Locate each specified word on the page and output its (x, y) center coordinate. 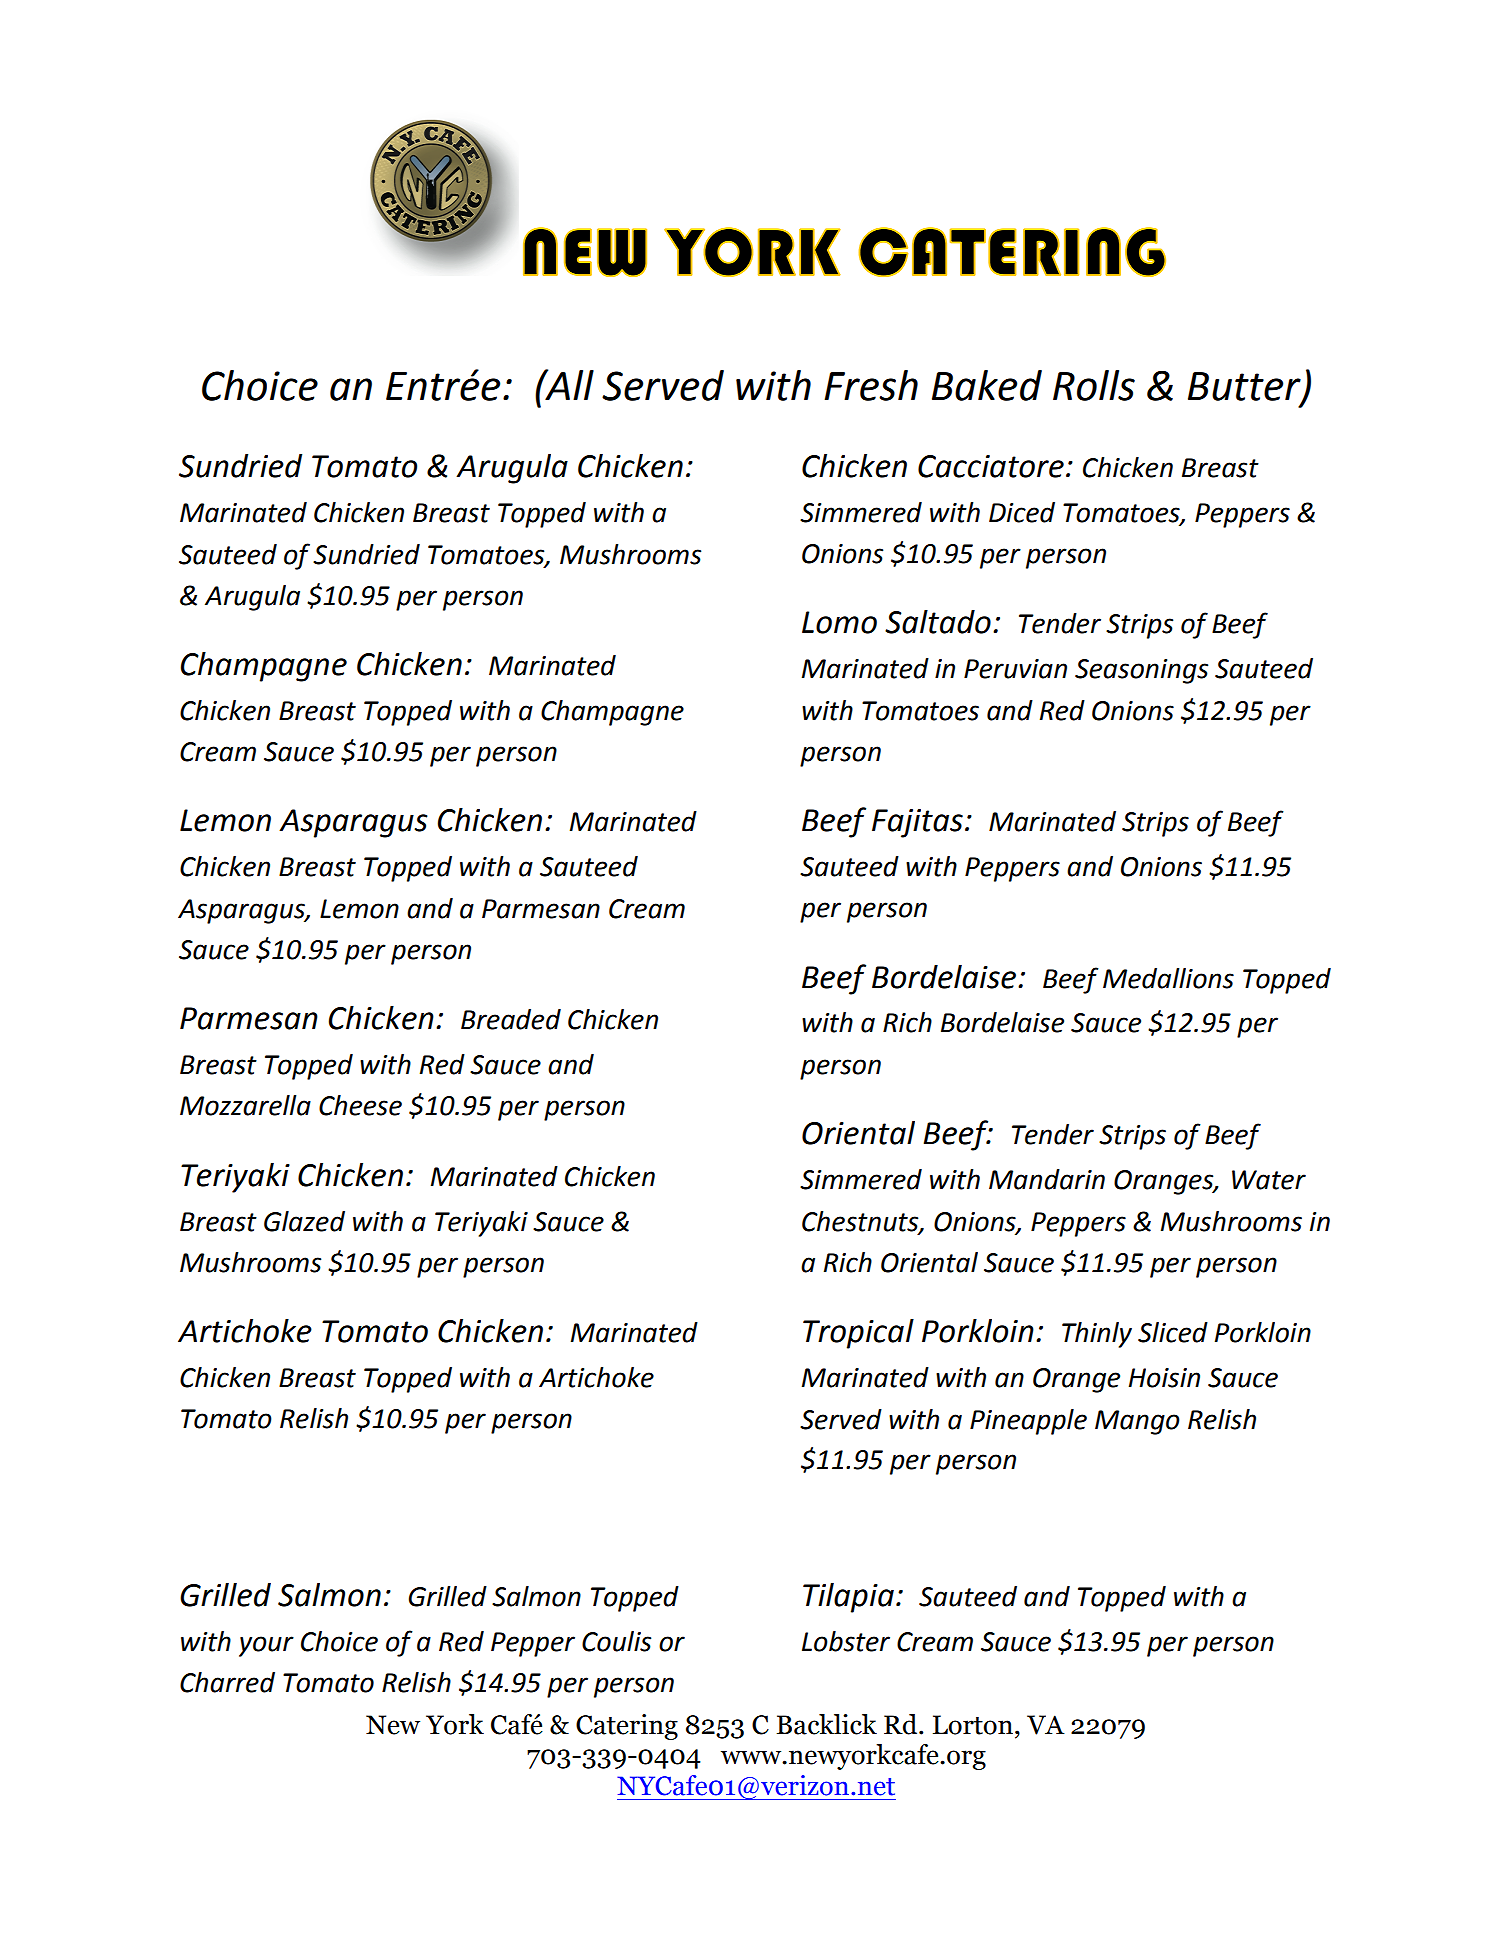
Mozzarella (245, 1105)
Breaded (511, 1019)
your (266, 1646)
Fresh (871, 385)
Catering (627, 1727)
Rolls (1094, 385)
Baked (987, 385)
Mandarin (1047, 1179)
